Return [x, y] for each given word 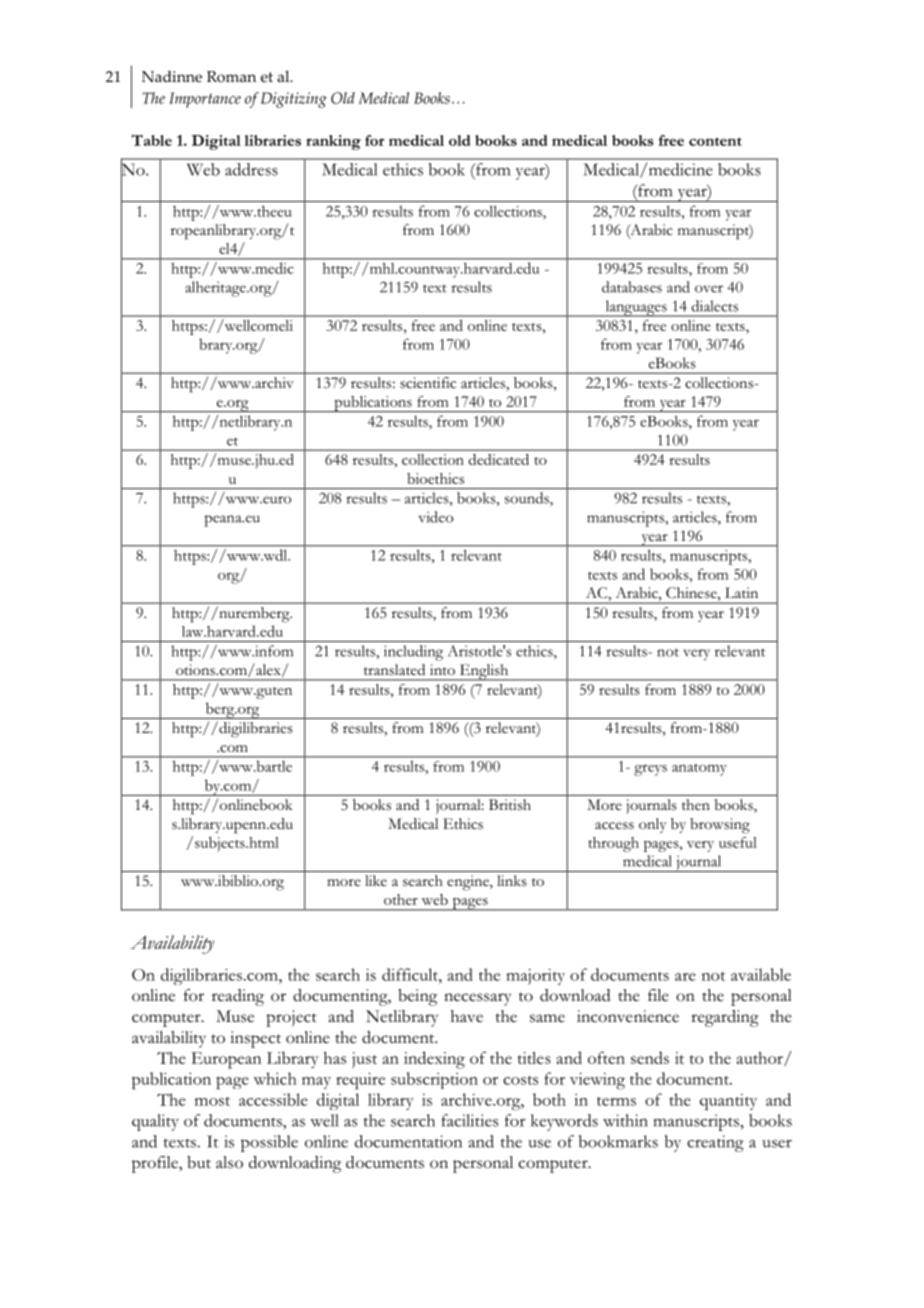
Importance [205, 100]
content [715, 141]
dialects [715, 306]
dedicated [499, 459]
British [510, 805]
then [696, 805]
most [212, 1101]
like [376, 880]
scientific [428, 383]
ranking [333, 142]
